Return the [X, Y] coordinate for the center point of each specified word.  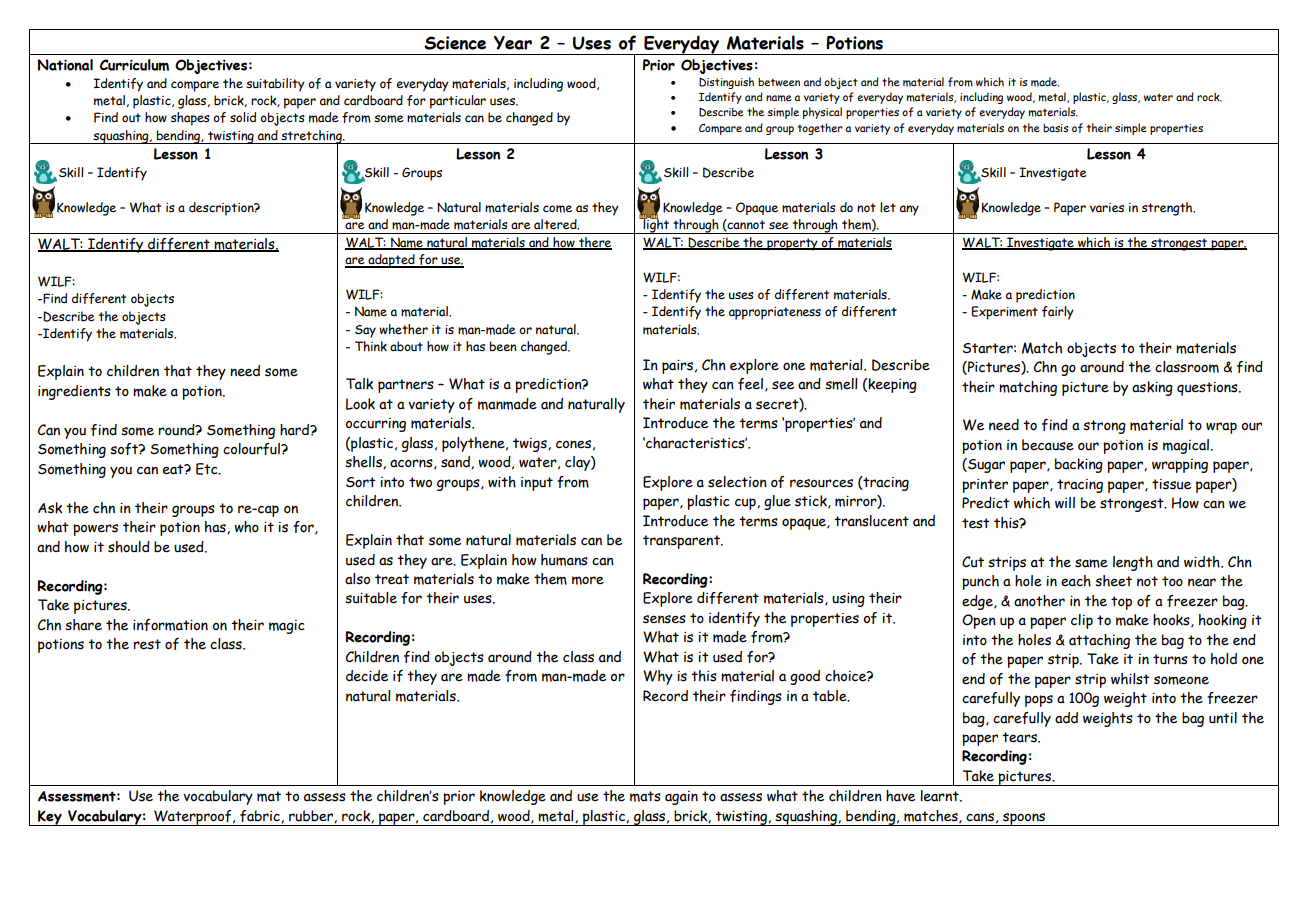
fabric [261, 816]
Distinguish [726, 83]
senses [664, 619]
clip [1082, 621]
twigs [531, 445]
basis [1055, 128]
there [594, 243]
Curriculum [134, 65]
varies [1107, 207]
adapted [391, 261]
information [170, 625]
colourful [252, 449]
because [1048, 445]
